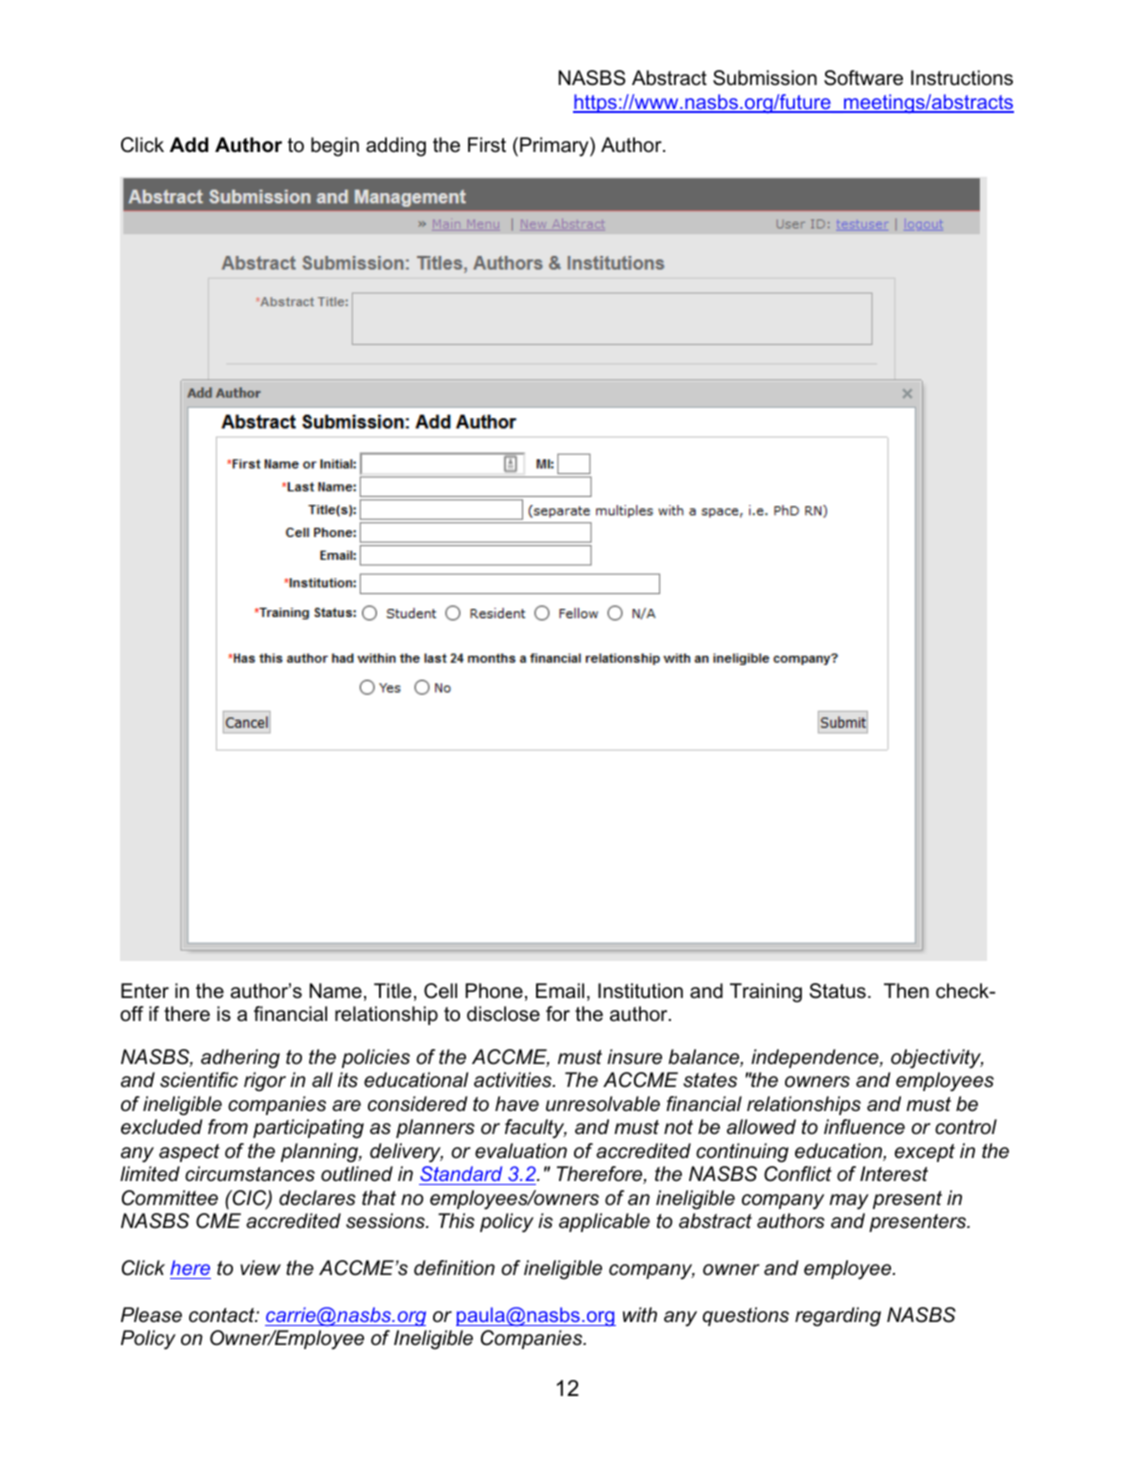 This screenshot has height=1468, width=1134. What do you see at coordinates (962, 78) in the screenshot?
I see `Instructions` at bounding box center [962, 78].
